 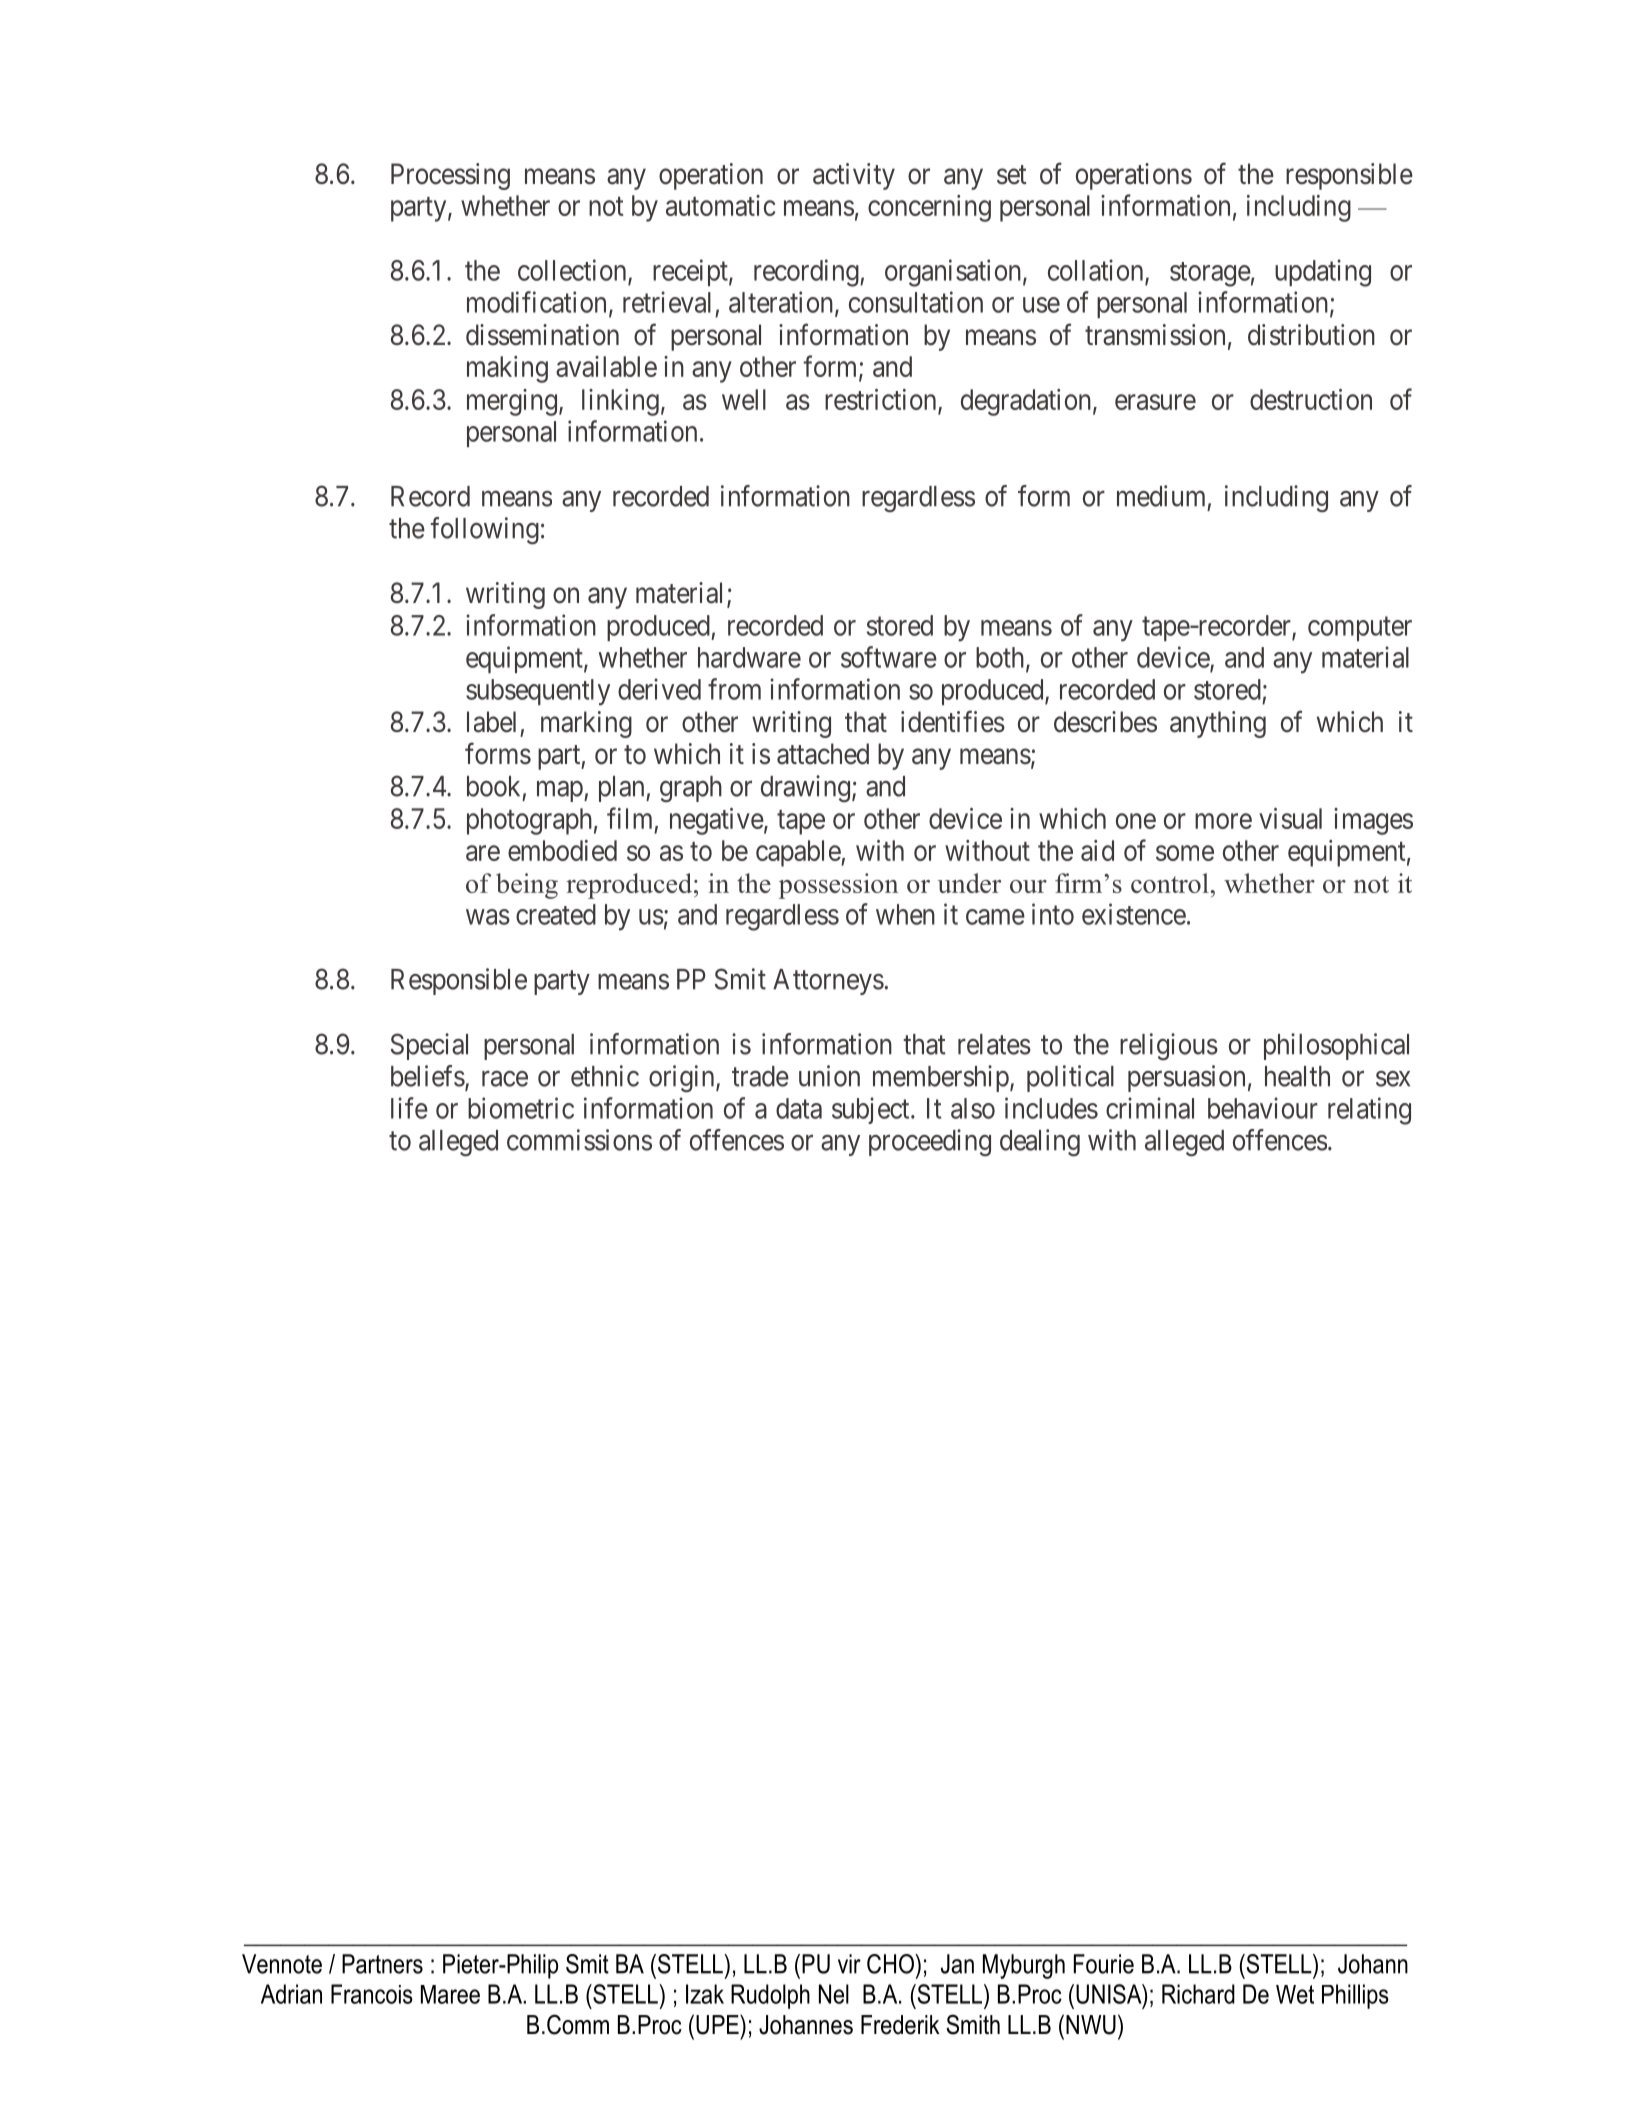 I want to click on storage, so click(x=1210, y=274).
